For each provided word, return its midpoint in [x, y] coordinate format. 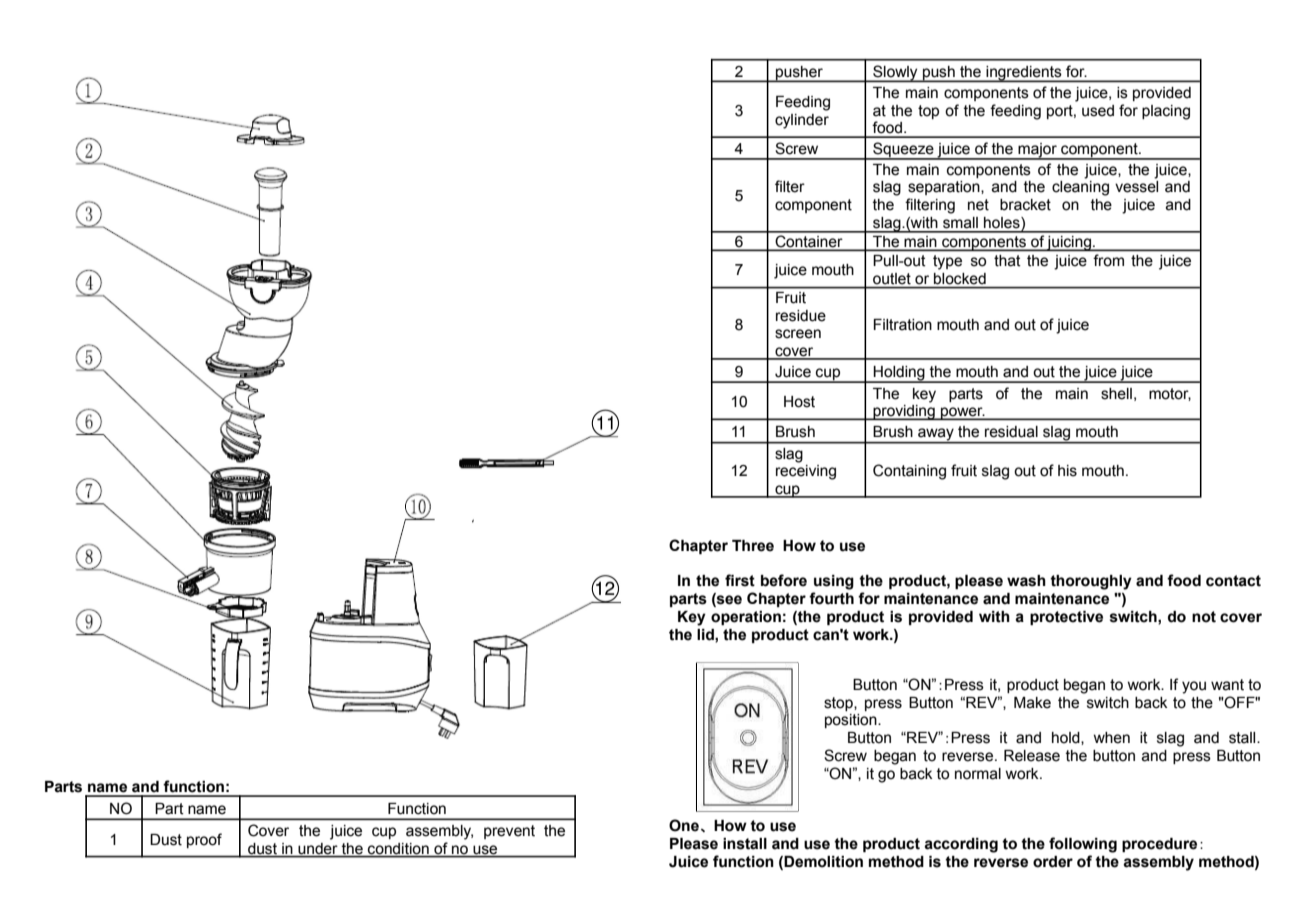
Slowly [895, 73]
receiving [806, 472]
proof [204, 840]
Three [753, 546]
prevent [509, 832]
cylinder [802, 121]
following [1083, 845]
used [1098, 111]
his [1067, 471]
